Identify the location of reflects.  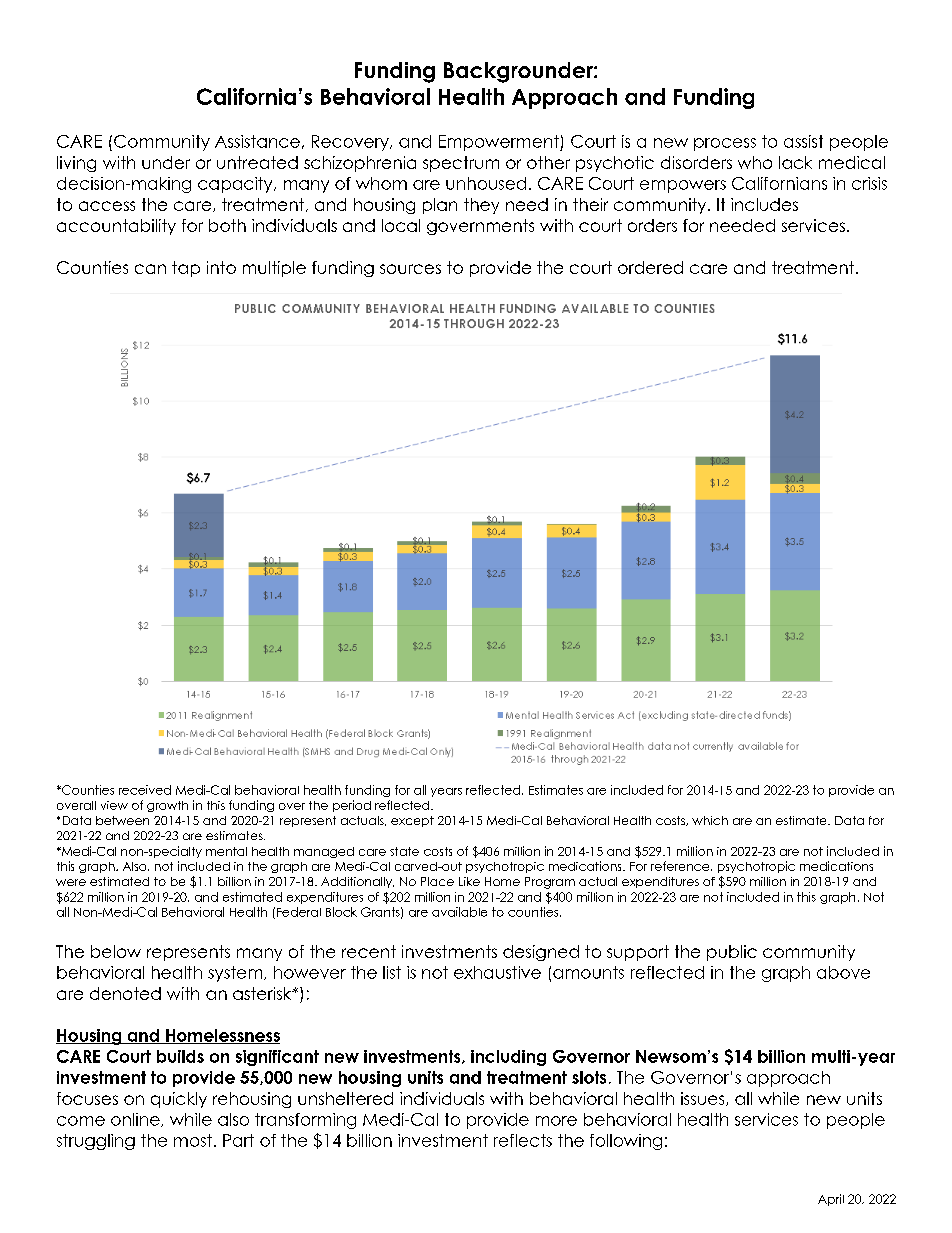
(523, 1140).
